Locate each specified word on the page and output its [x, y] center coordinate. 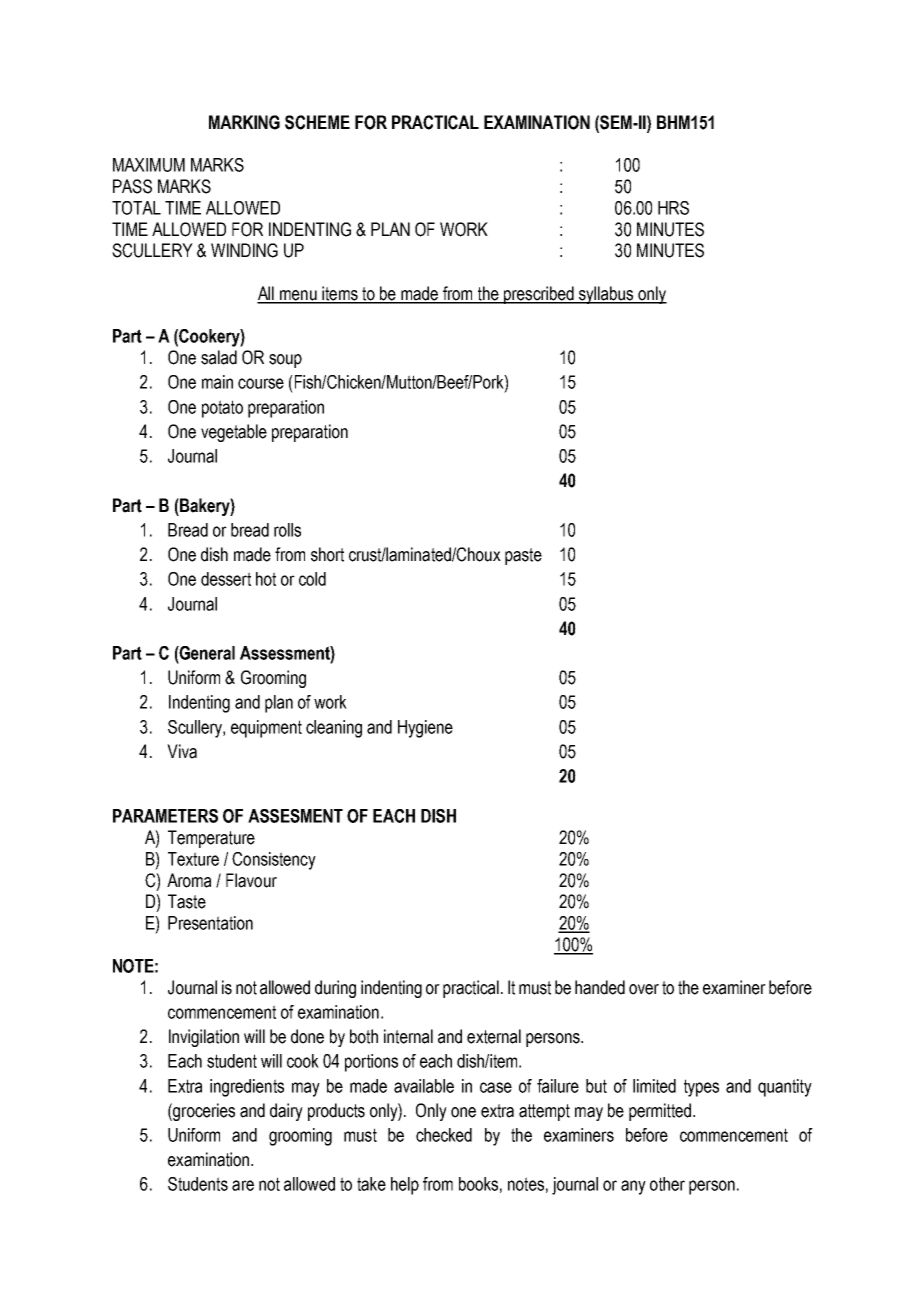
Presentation [210, 923]
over [644, 989]
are [243, 1185]
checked [444, 1135]
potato [222, 409]
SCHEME [317, 122]
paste [523, 556]
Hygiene [425, 729]
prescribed [539, 295]
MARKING [244, 122]
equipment [266, 729]
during [335, 989]
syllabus [606, 295]
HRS [673, 208]
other [667, 1184]
